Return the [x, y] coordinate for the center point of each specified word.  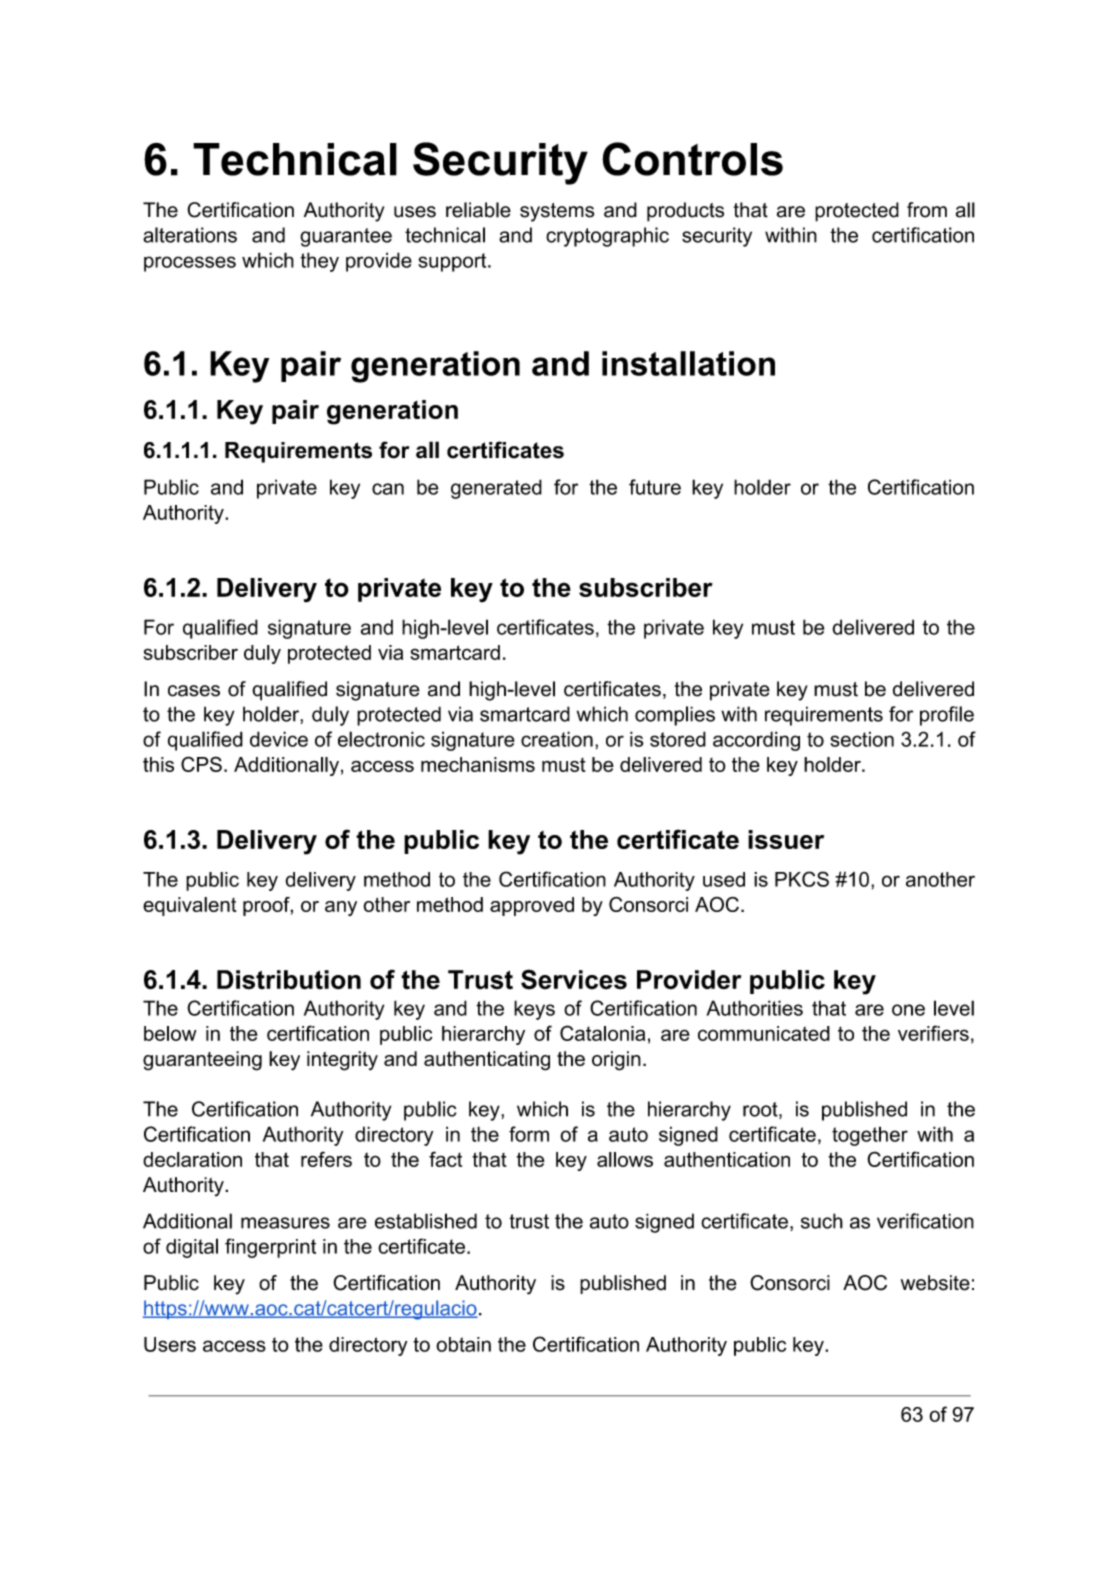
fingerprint [270, 1248]
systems [557, 212]
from [927, 210]
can [388, 489]
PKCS [802, 879]
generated [496, 489]
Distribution [289, 980]
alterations [190, 235]
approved [532, 906]
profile [947, 716]
